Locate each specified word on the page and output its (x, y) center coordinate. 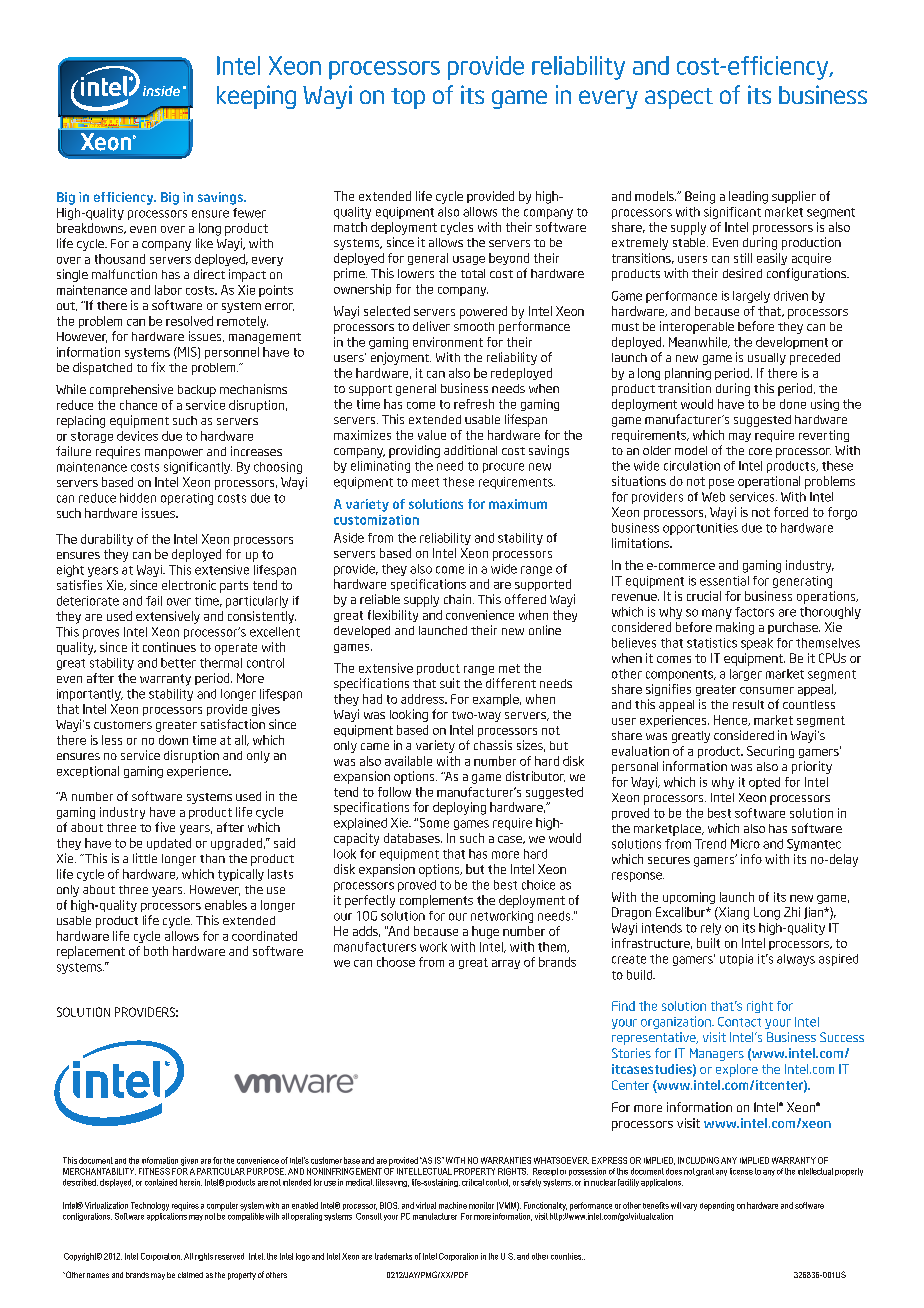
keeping (256, 97)
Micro (745, 844)
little (145, 858)
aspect (679, 98)
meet (425, 482)
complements (436, 901)
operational (769, 482)
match (350, 227)
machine (453, 1205)
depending (717, 1206)
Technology (150, 1206)
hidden (138, 498)
